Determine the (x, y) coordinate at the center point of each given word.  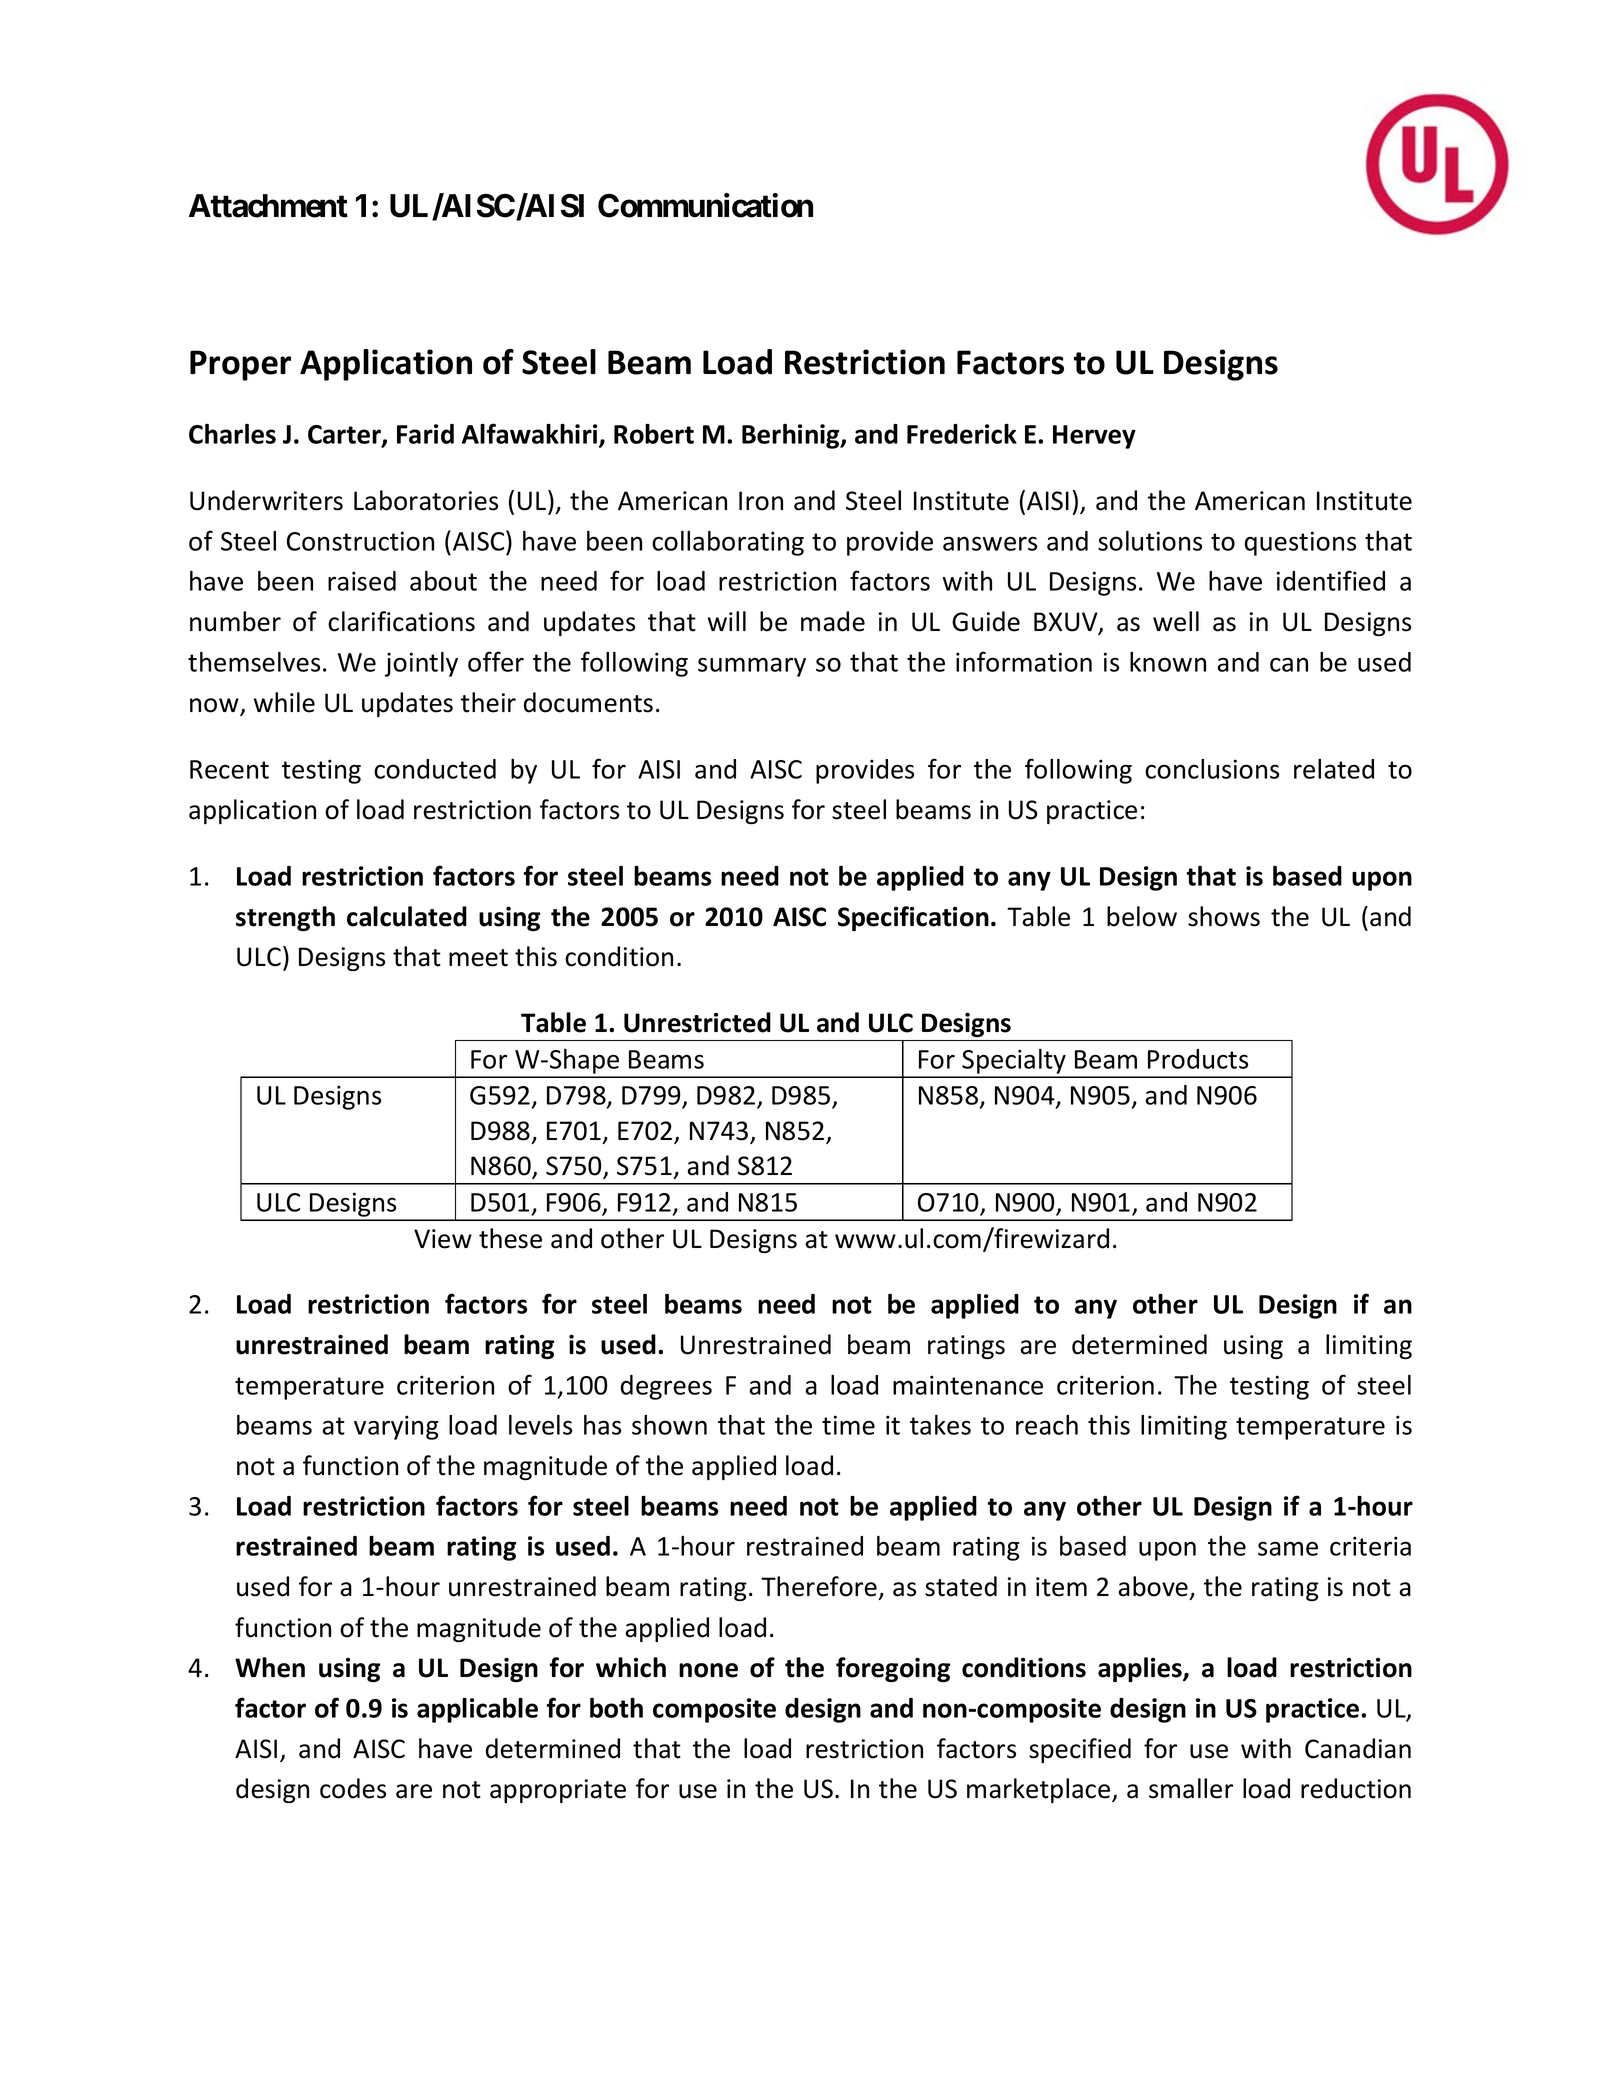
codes (353, 1788)
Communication (705, 205)
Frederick (962, 434)
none (708, 1670)
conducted (435, 769)
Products (1198, 1059)
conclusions (1212, 769)
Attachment (268, 206)
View (443, 1239)
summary (752, 667)
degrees (666, 1387)
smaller (1191, 1788)
